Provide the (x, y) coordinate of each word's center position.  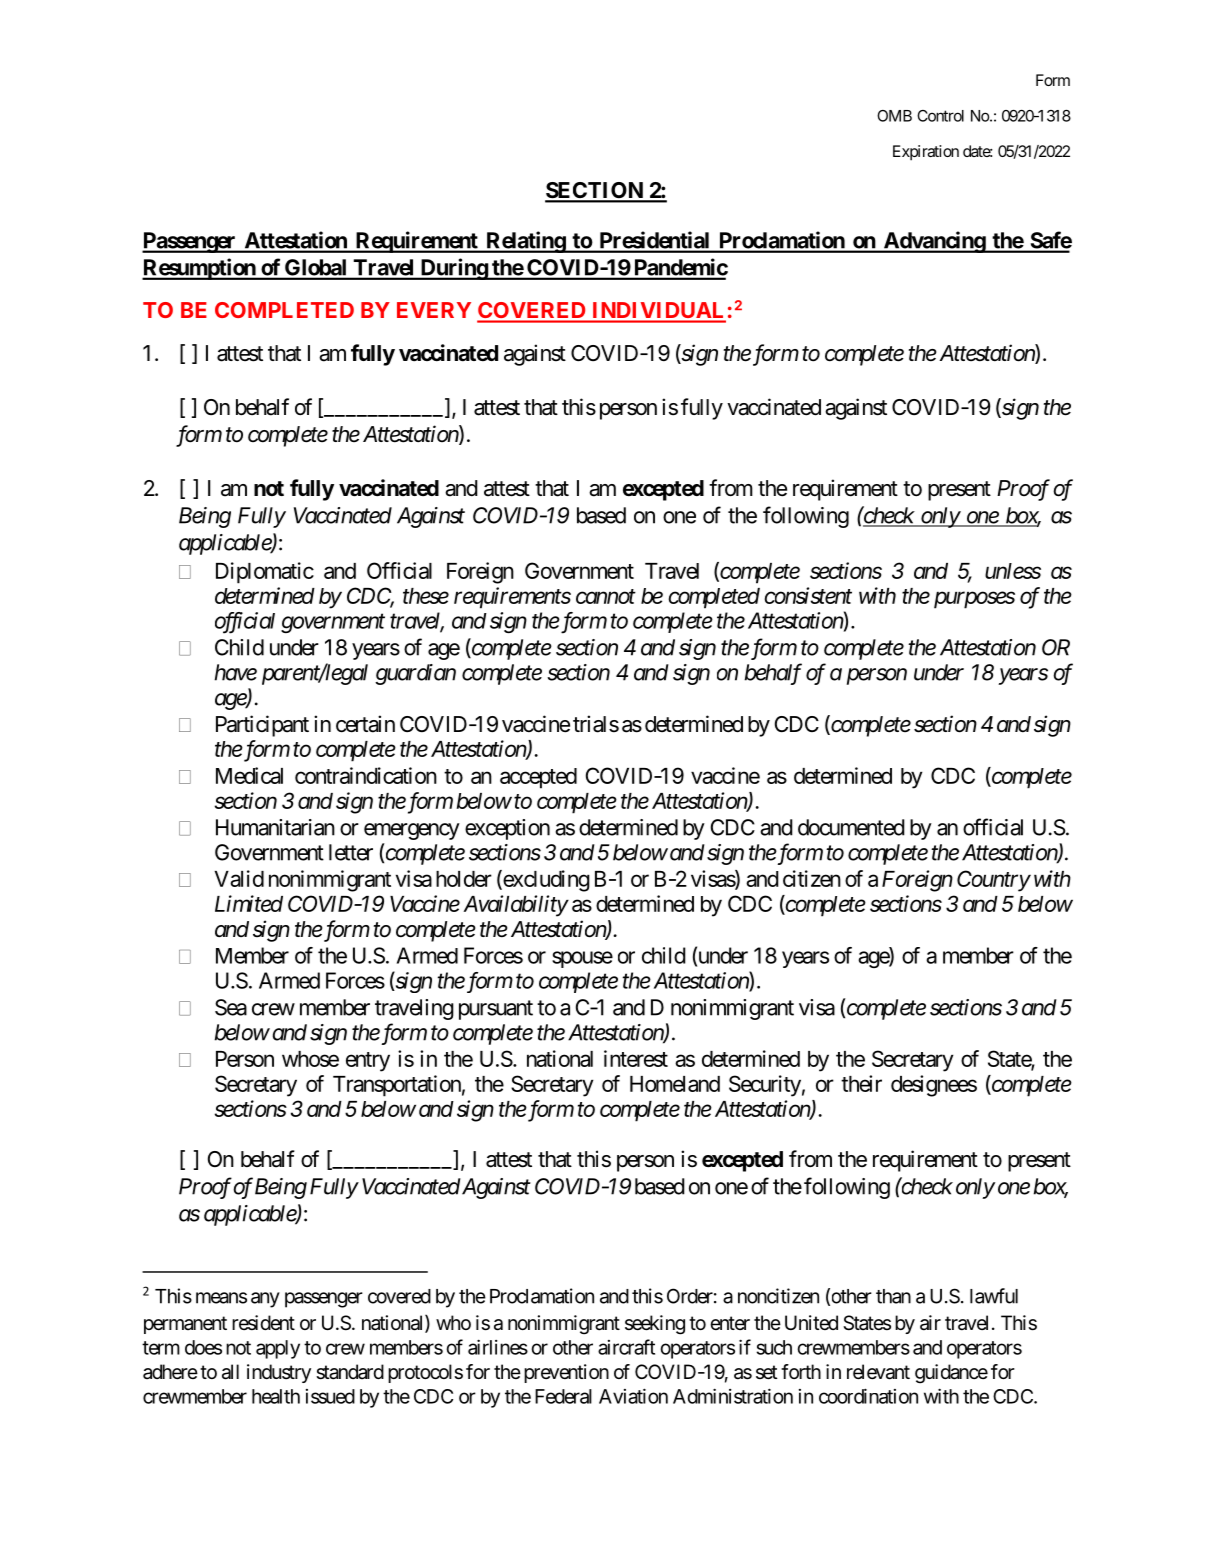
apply (278, 1349)
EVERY (434, 310)
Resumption (200, 269)
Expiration (926, 153)
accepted (538, 778)
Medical (249, 775)
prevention (566, 1373)
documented (851, 827)
